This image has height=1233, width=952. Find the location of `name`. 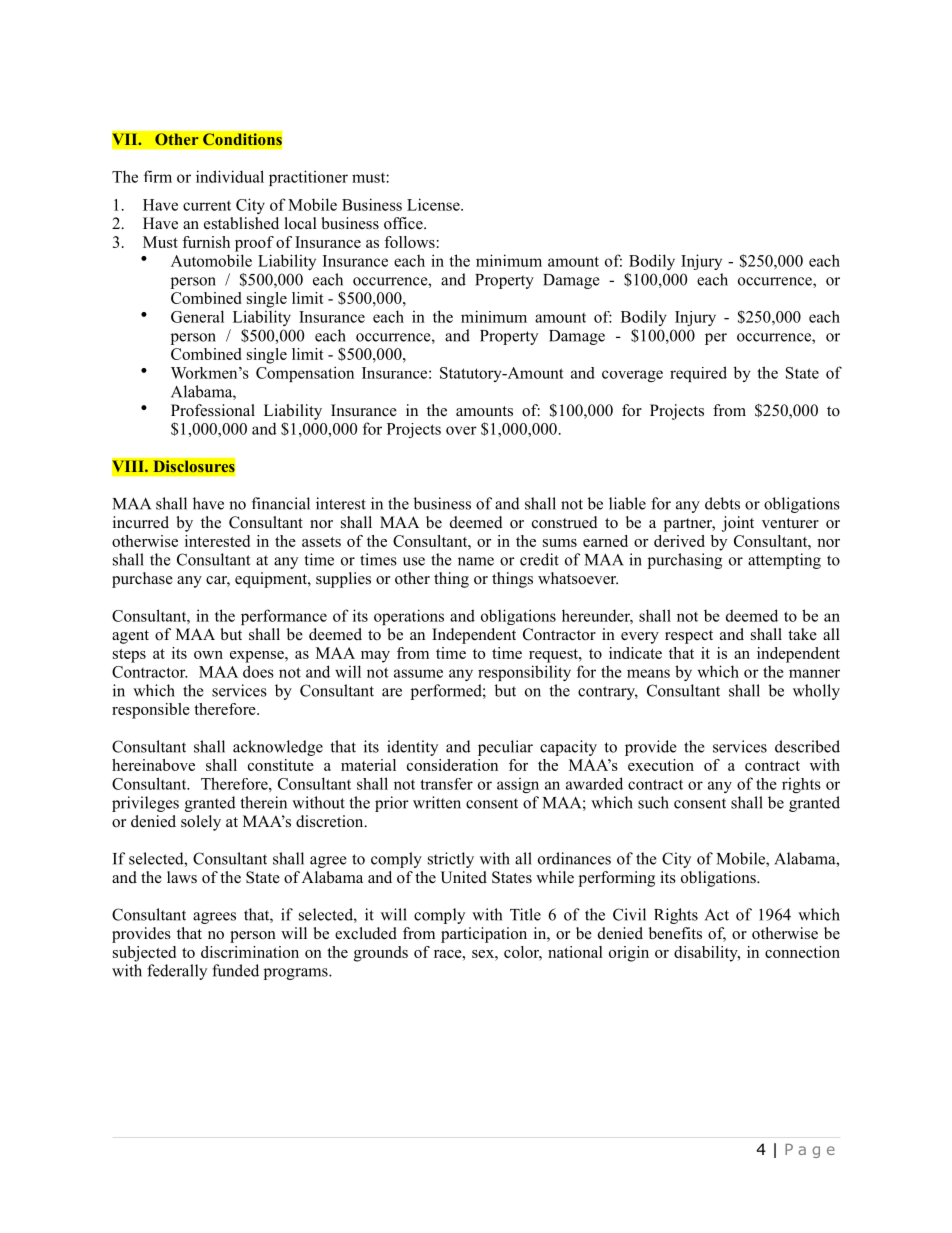

name is located at coordinates (476, 561).
